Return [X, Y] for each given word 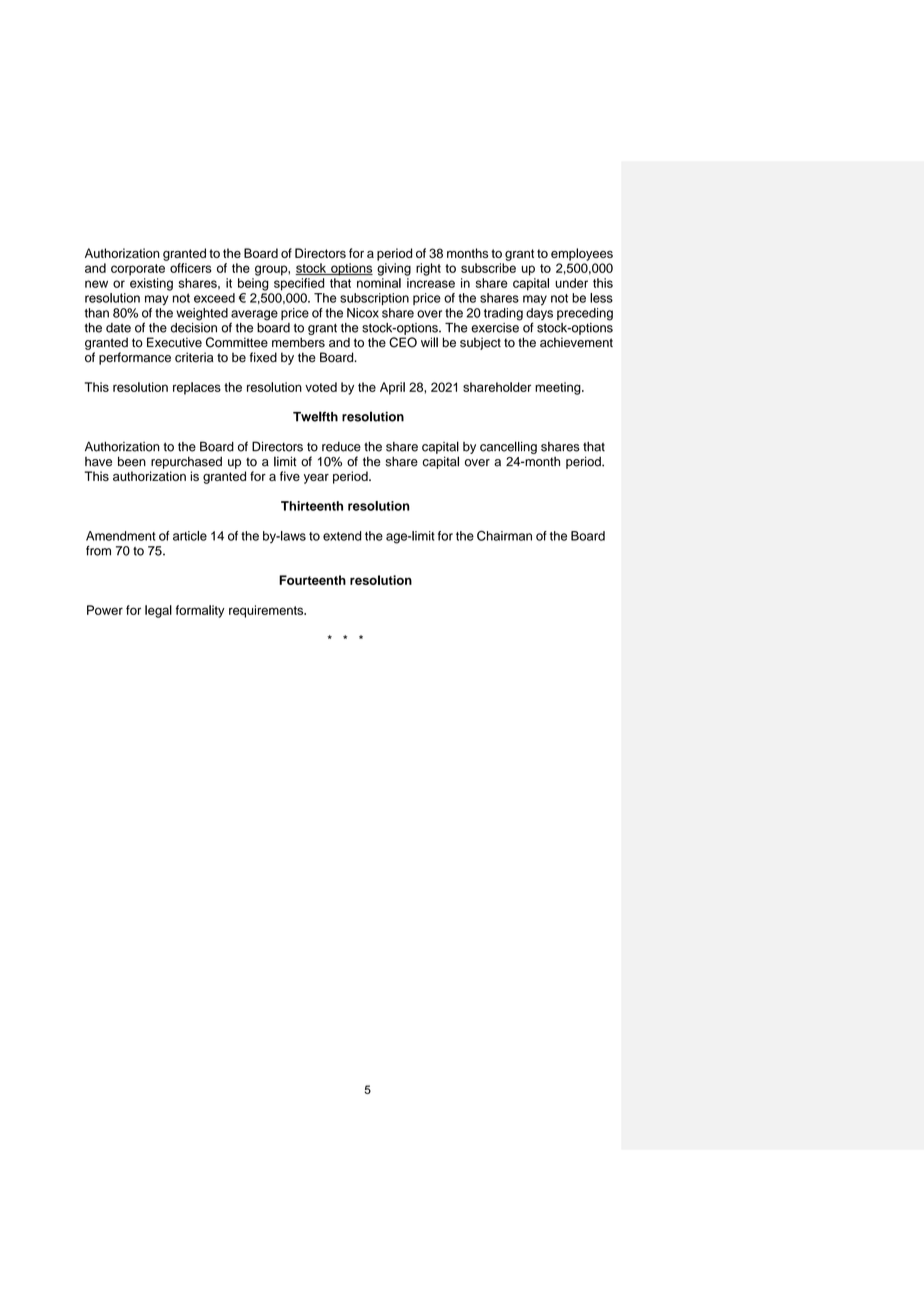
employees [582, 254]
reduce [341, 447]
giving [394, 269]
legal [158, 611]
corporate [138, 270]
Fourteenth [312, 580]
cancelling [508, 447]
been [132, 461]
